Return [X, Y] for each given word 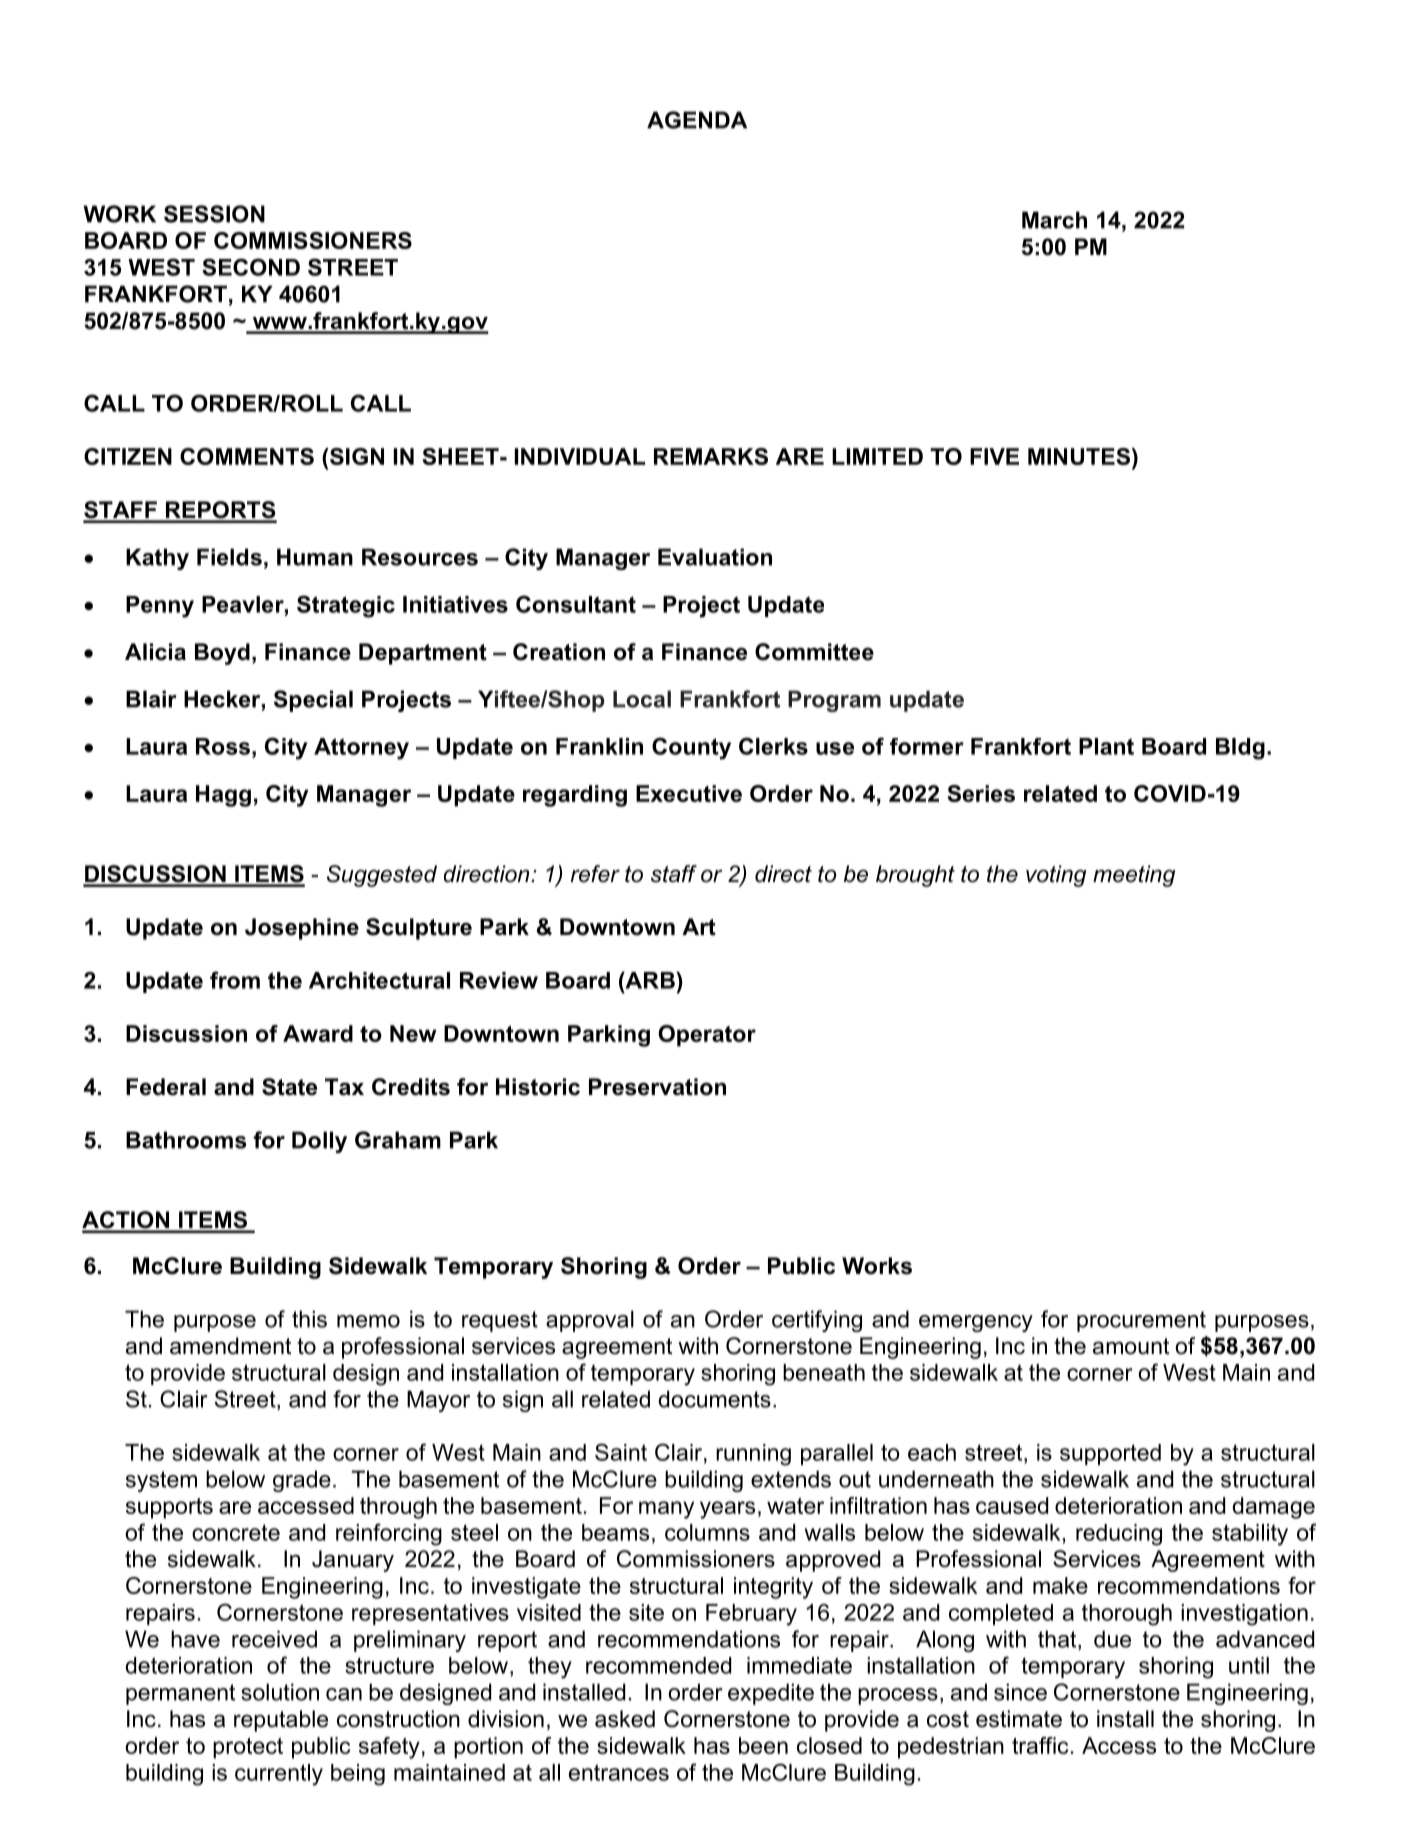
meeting [1134, 876]
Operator [707, 1036]
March [1054, 220]
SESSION [214, 214]
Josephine [302, 929]
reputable [281, 1721]
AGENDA [697, 120]
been [763, 1745]
